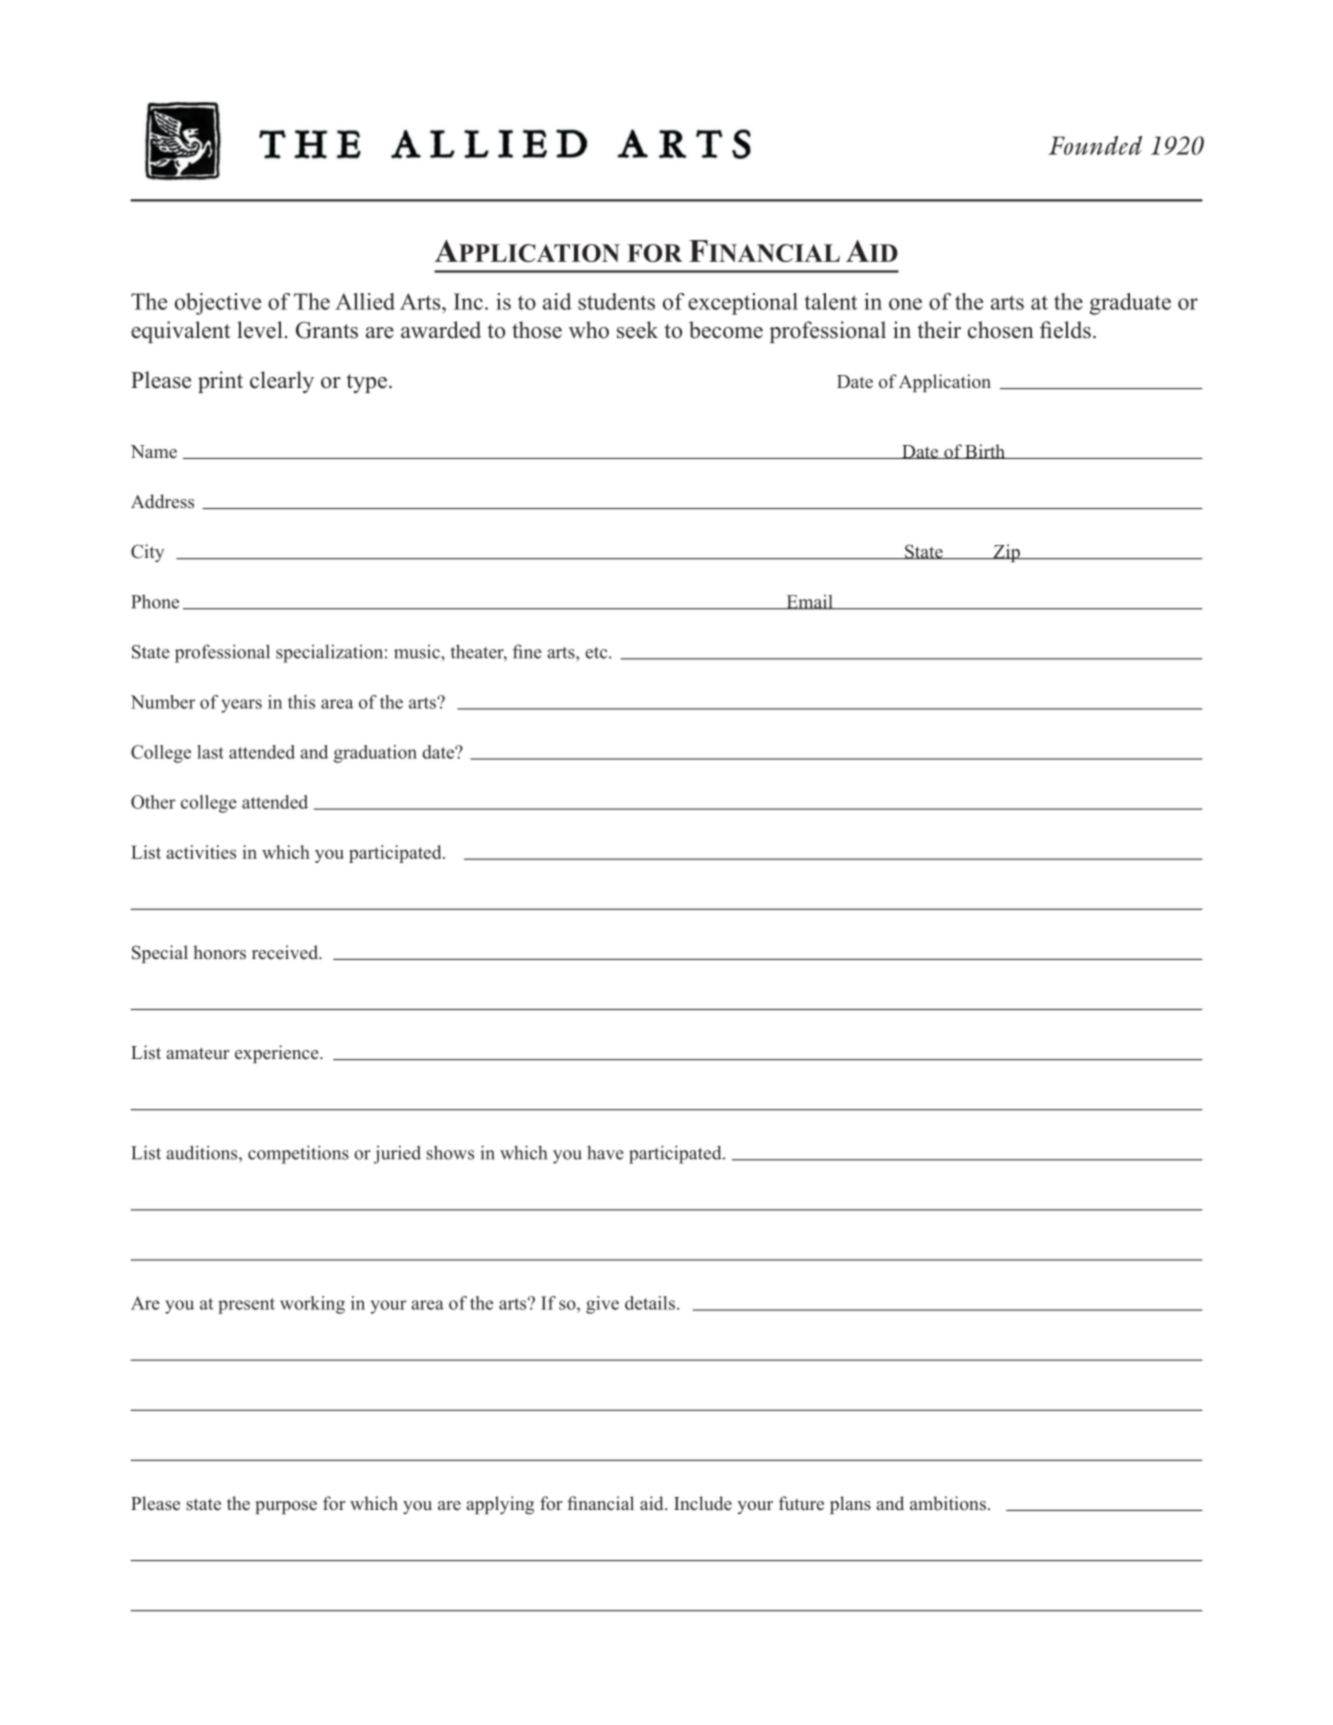  Describe the element at coordinates (1095, 145) in the page. I see `Founded` at that location.
